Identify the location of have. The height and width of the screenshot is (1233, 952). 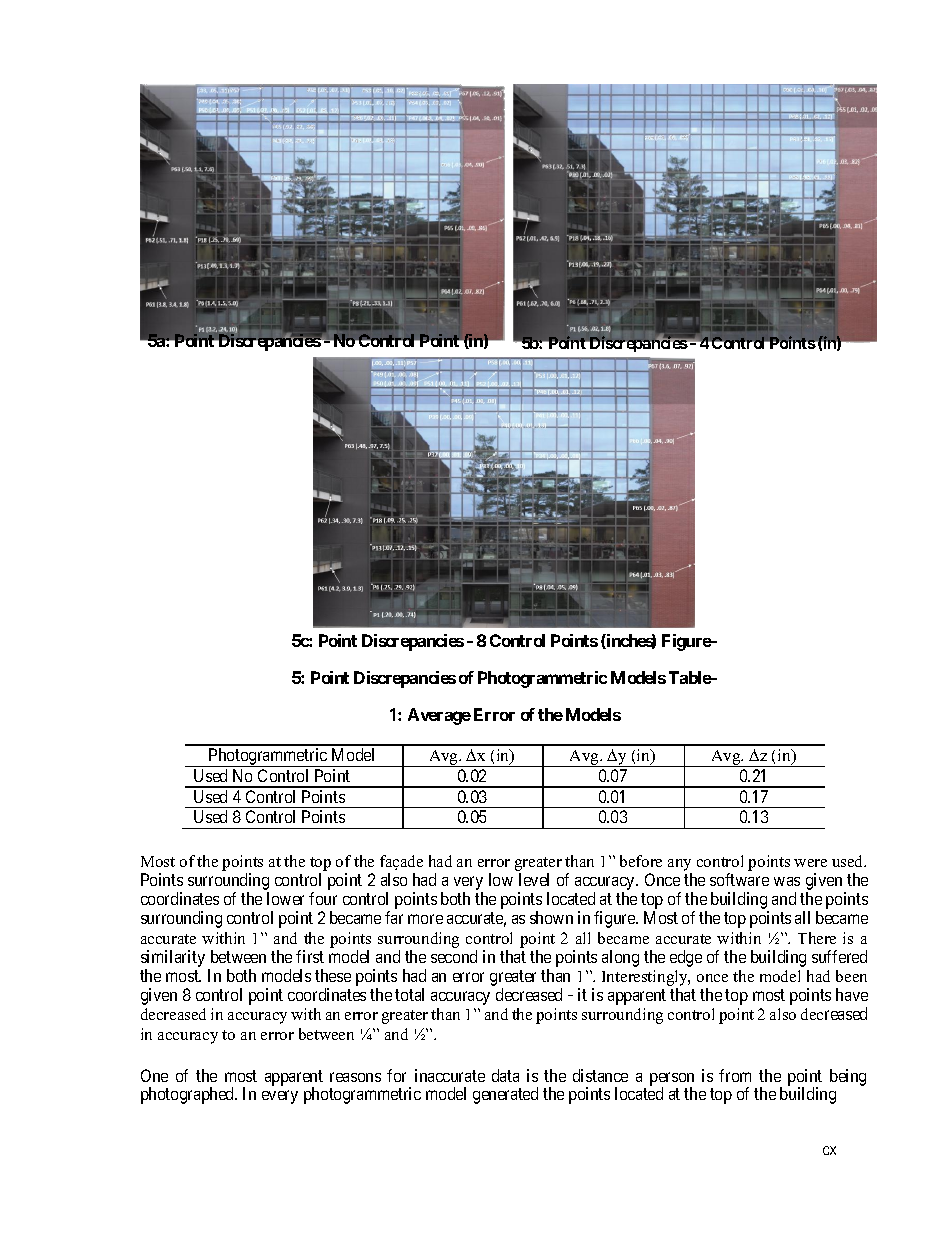
(852, 994).
